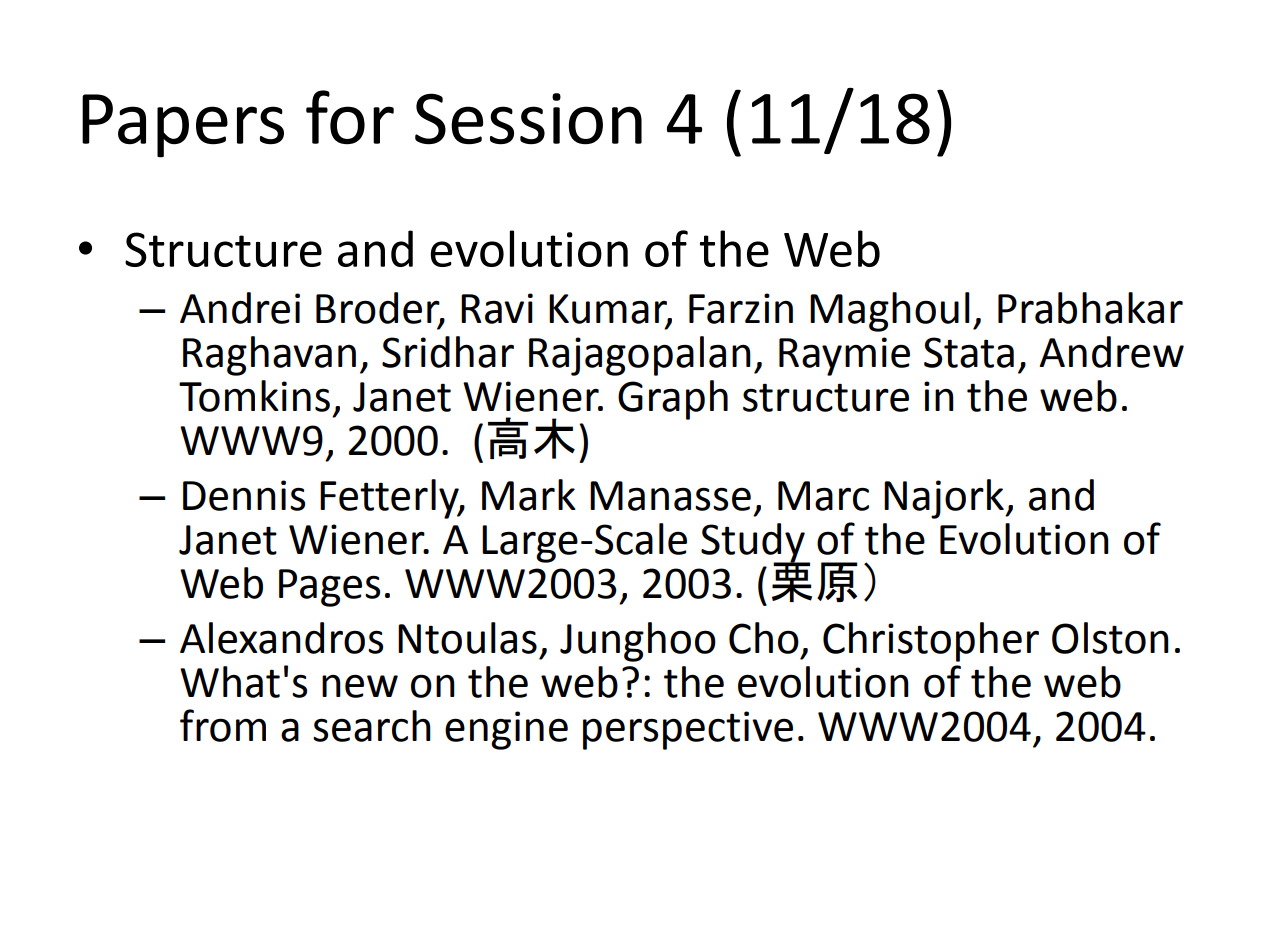 The image size is (1270, 952). What do you see at coordinates (497, 308) in the page?
I see `Ravi` at bounding box center [497, 308].
